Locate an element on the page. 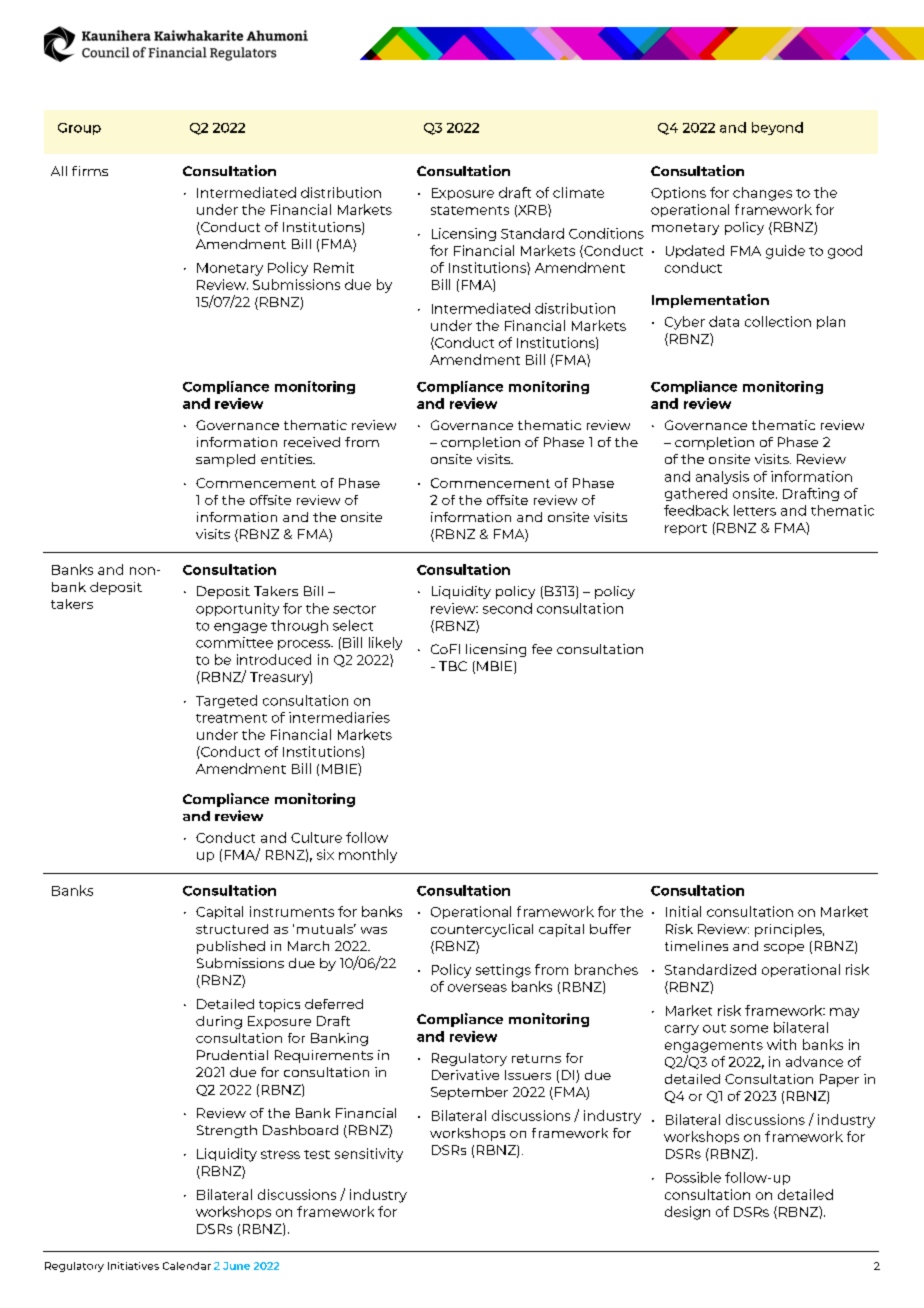 The width and height of the page is (924, 1308). sensitivity is located at coordinates (369, 1155).
